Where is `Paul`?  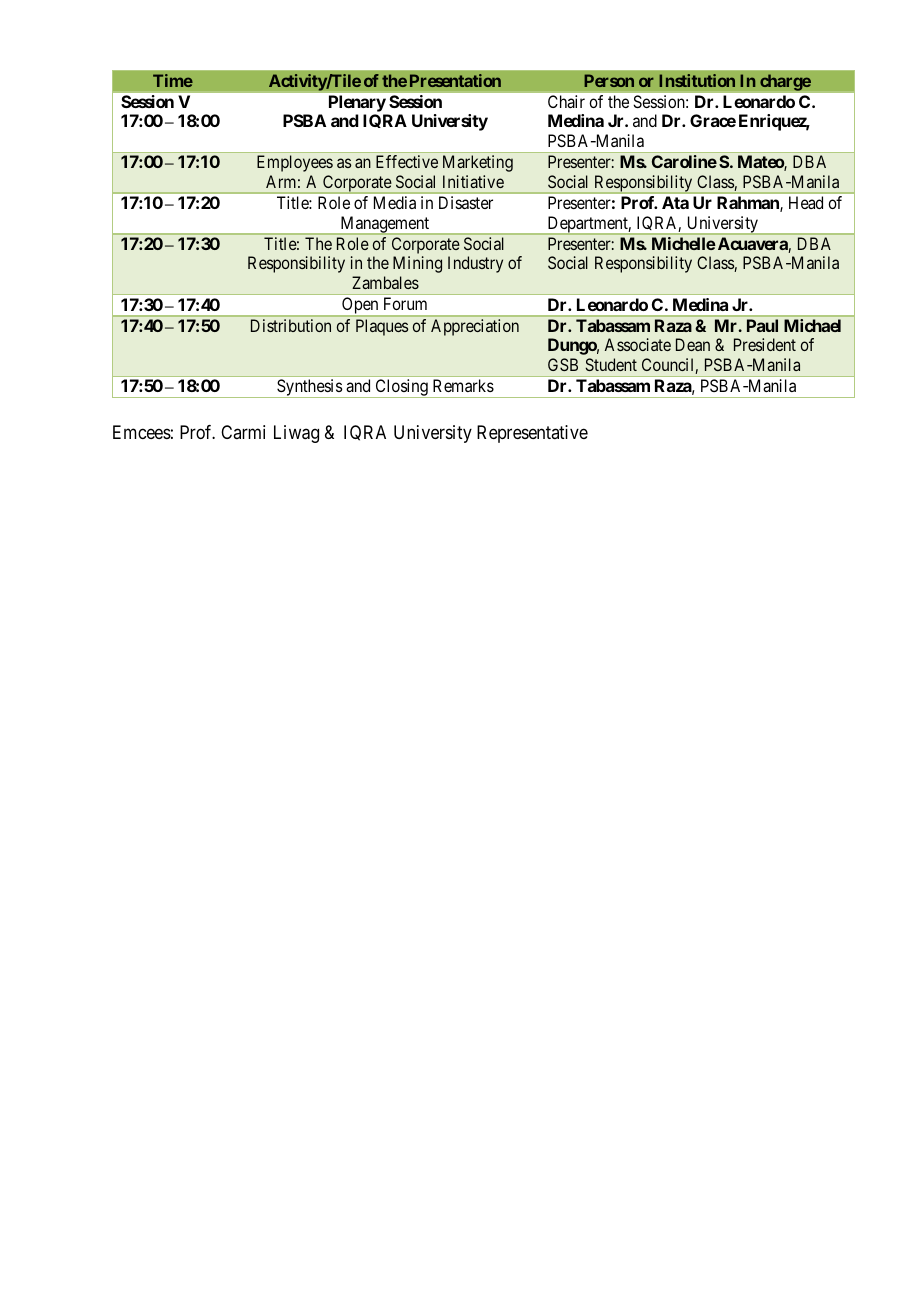 Paul is located at coordinates (762, 325).
